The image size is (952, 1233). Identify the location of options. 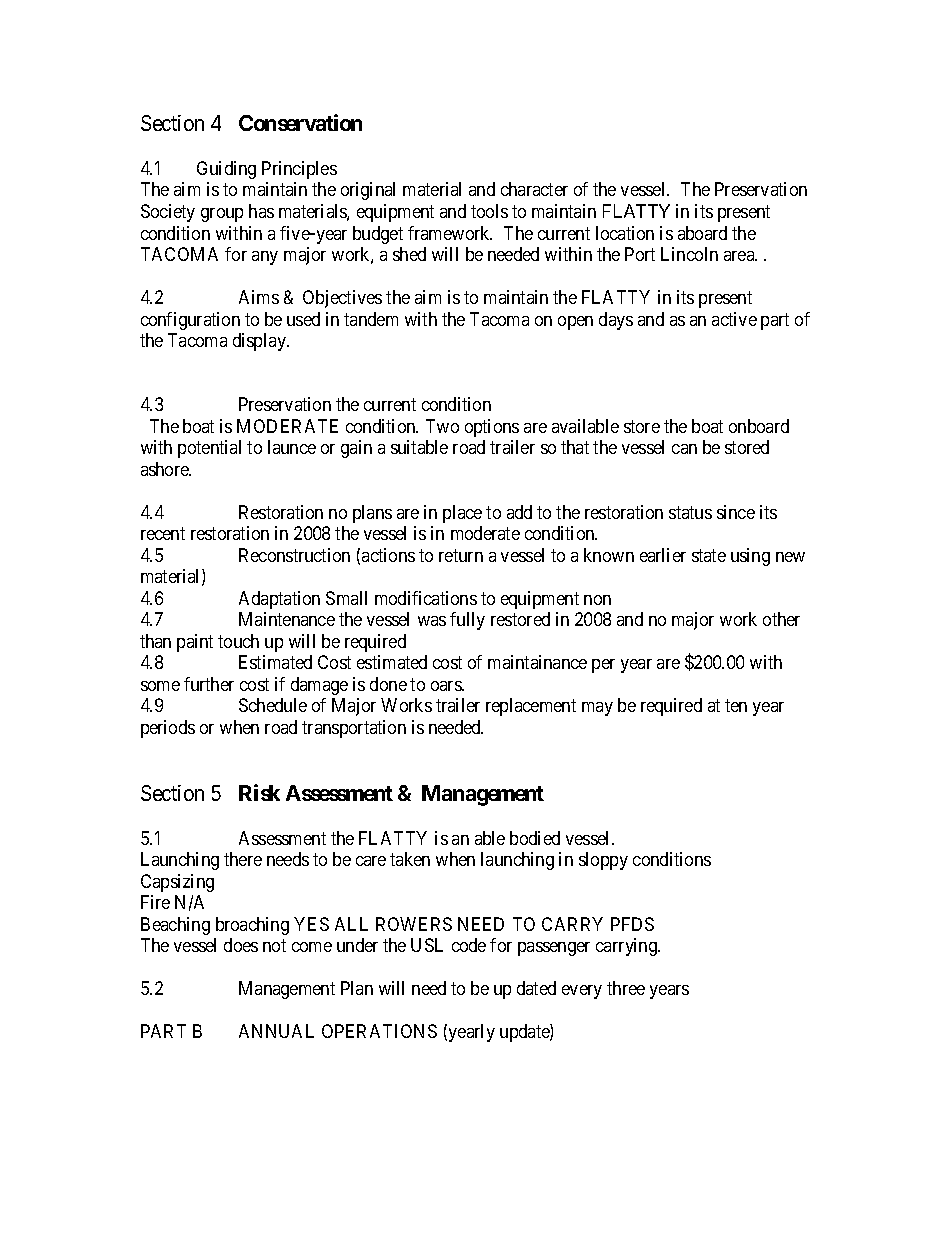
(492, 428).
